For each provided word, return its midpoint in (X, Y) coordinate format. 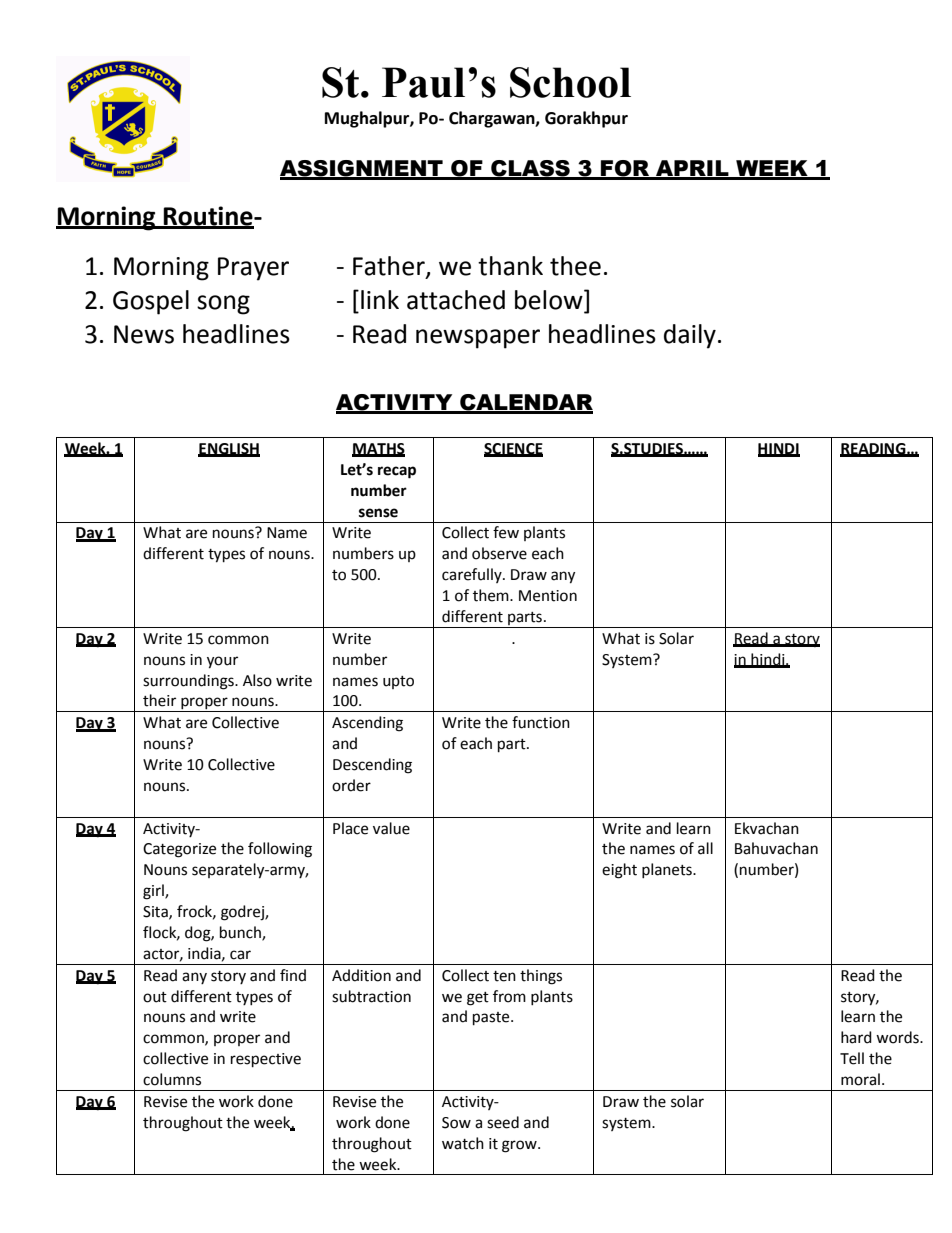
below (550, 301)
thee (575, 266)
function (541, 722)
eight (619, 871)
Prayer (253, 269)
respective (266, 1060)
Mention (548, 596)
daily (690, 336)
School (570, 82)
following (280, 850)
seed (503, 1122)
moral (860, 1079)
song (223, 305)
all (705, 848)
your (222, 662)
